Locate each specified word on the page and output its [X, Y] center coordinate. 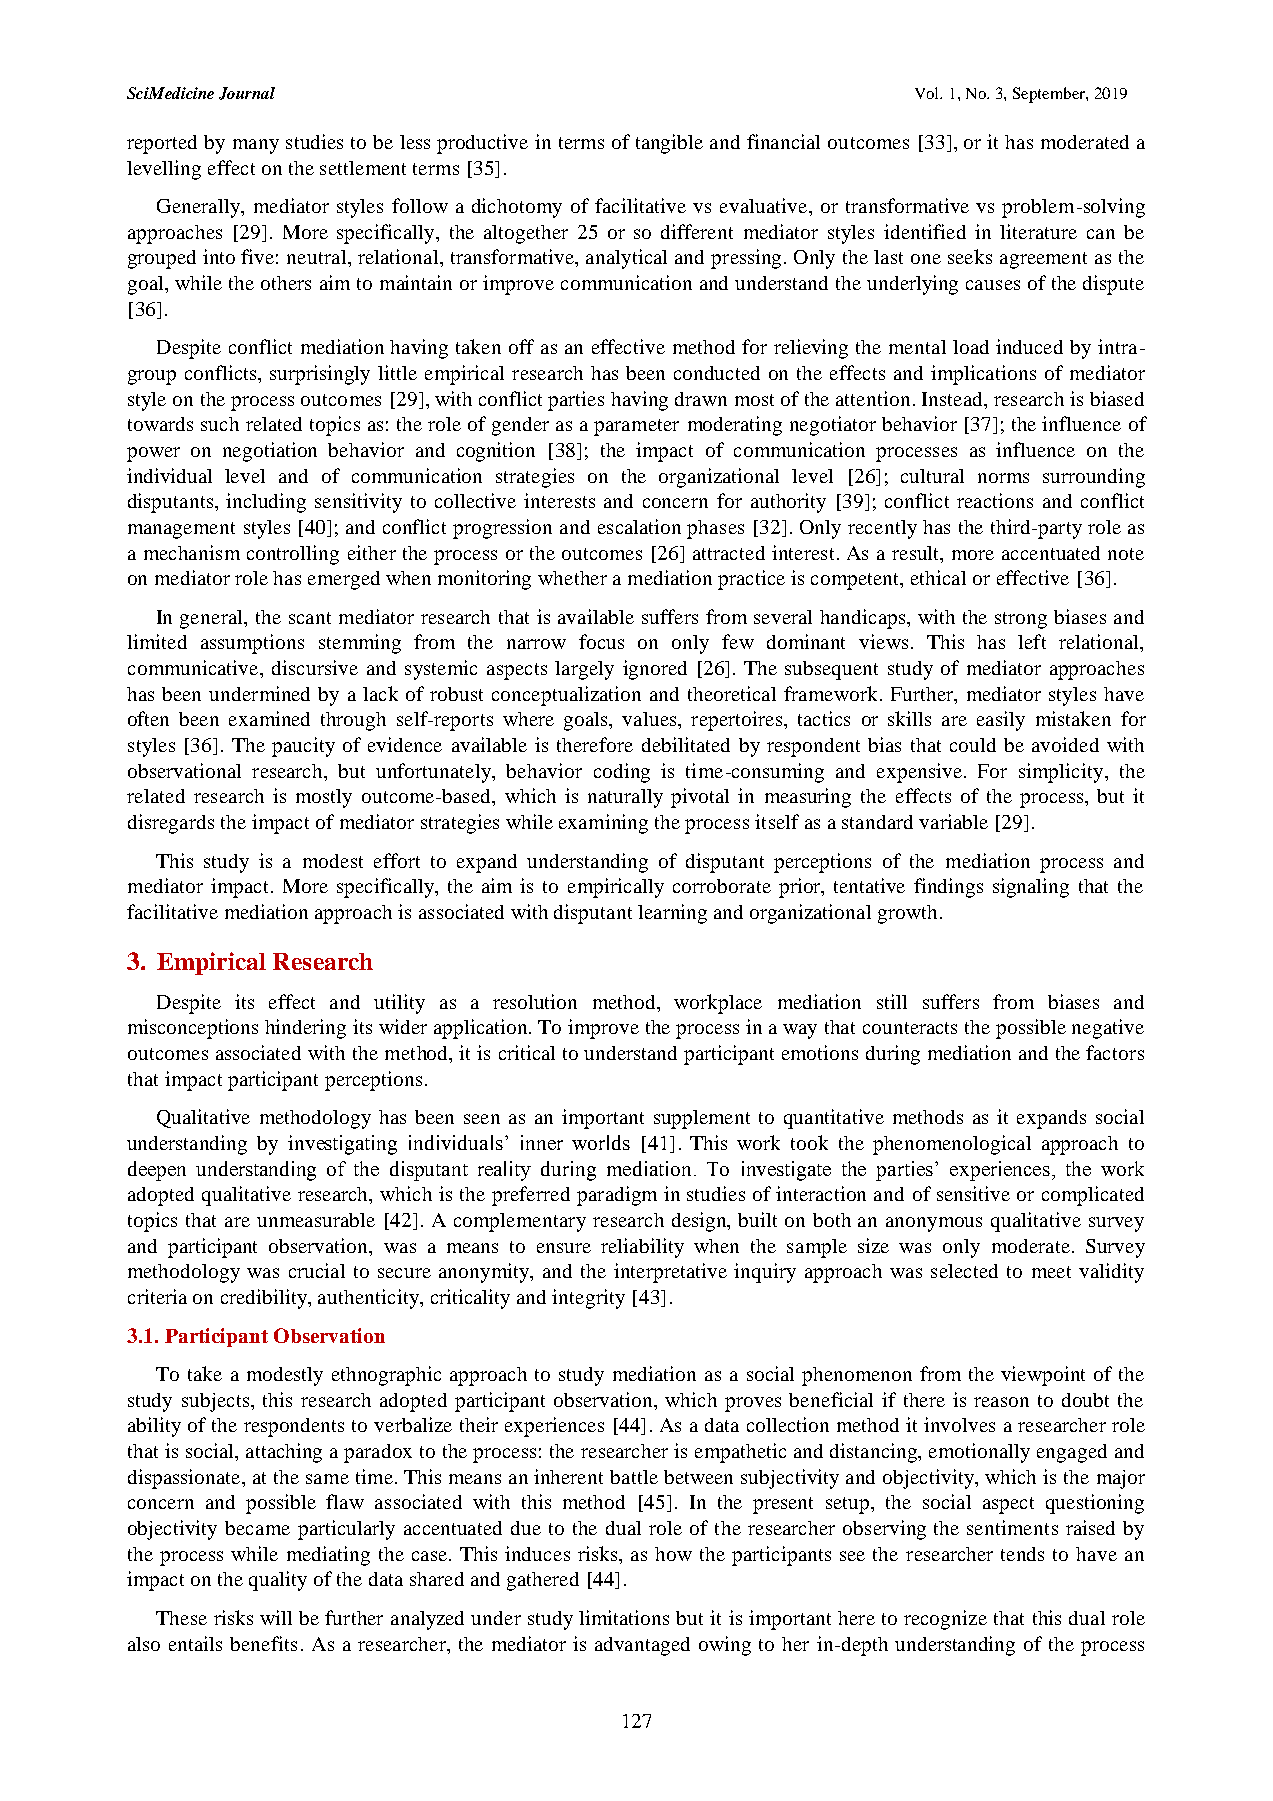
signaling [1031, 888]
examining [603, 824]
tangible [669, 144]
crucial [317, 1270]
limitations [624, 1617]
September [1050, 95]
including [266, 503]
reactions [995, 500]
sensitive [973, 1193]
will [276, 1617]
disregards [171, 824]
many [256, 146]
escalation [639, 526]
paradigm [617, 1196]
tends [1022, 1554]
